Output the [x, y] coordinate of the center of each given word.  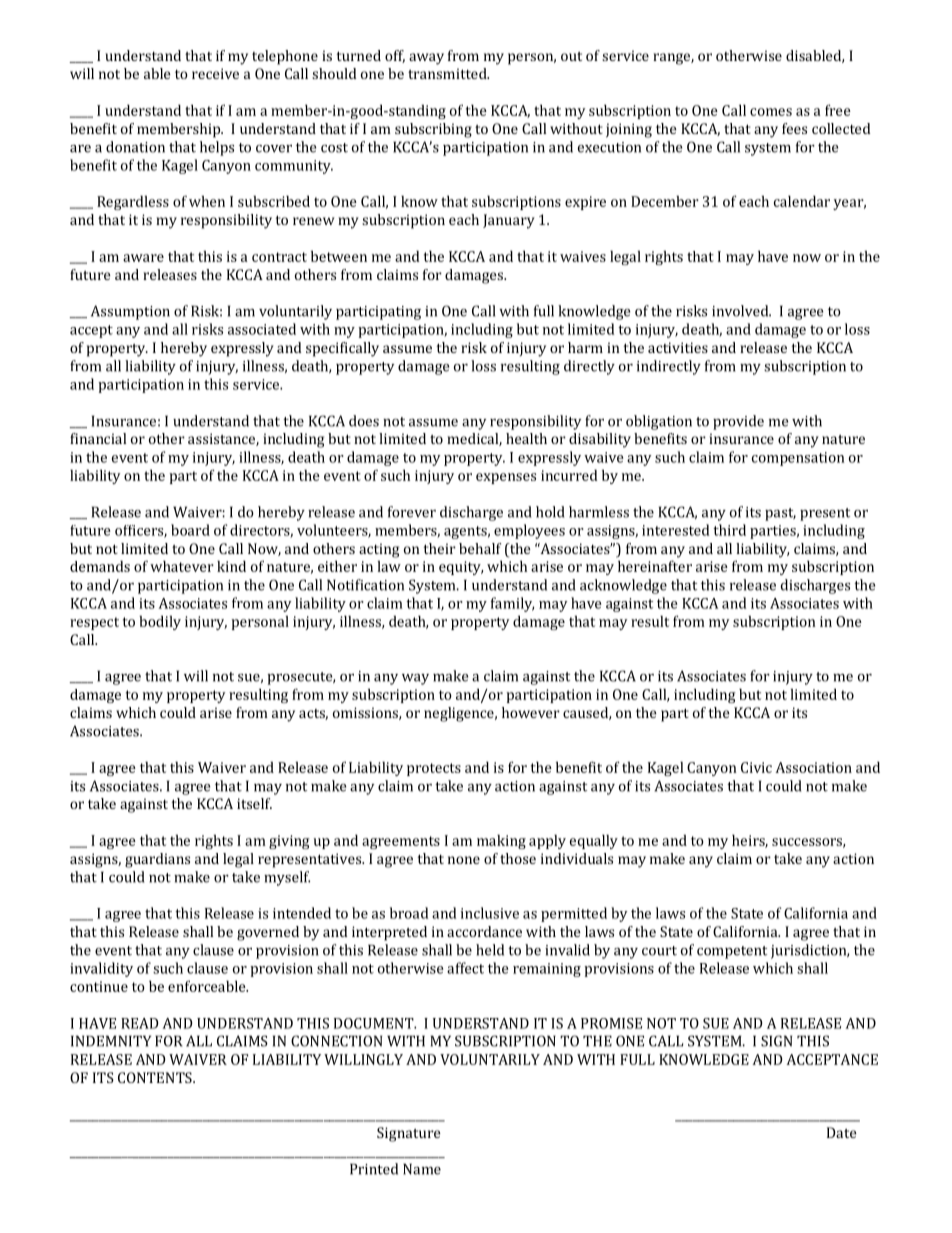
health [526, 438]
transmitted [448, 73]
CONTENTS [156, 1077]
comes [771, 112]
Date [842, 1132]
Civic [756, 767]
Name [422, 1169]
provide [738, 422]
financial [98, 438]
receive [215, 73]
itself [254, 803]
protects [434, 769]
